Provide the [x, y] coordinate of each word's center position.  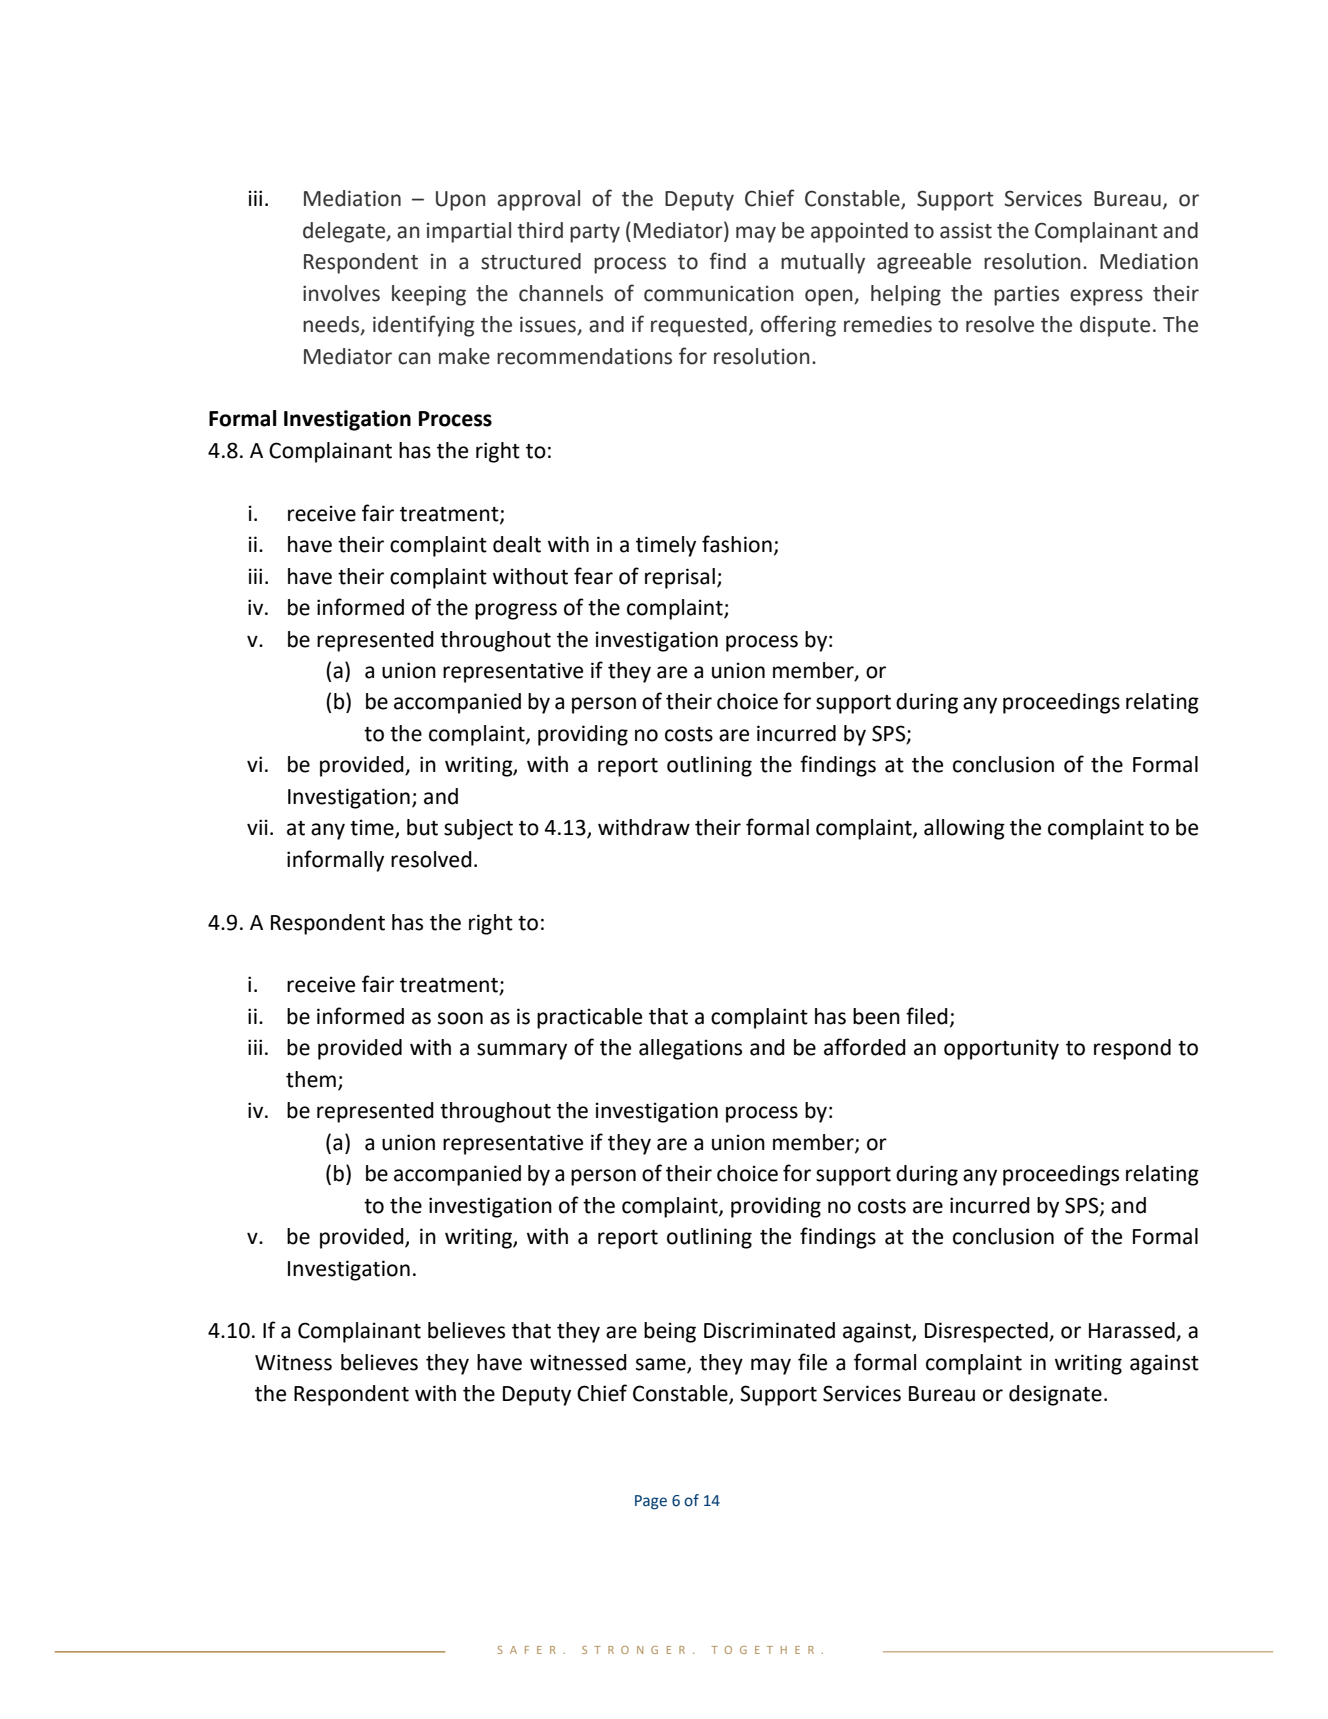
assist [966, 230]
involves [341, 293]
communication [719, 293]
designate [1055, 1395]
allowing [964, 829]
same [662, 1365]
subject [478, 829]
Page [651, 1502]
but [422, 827]
